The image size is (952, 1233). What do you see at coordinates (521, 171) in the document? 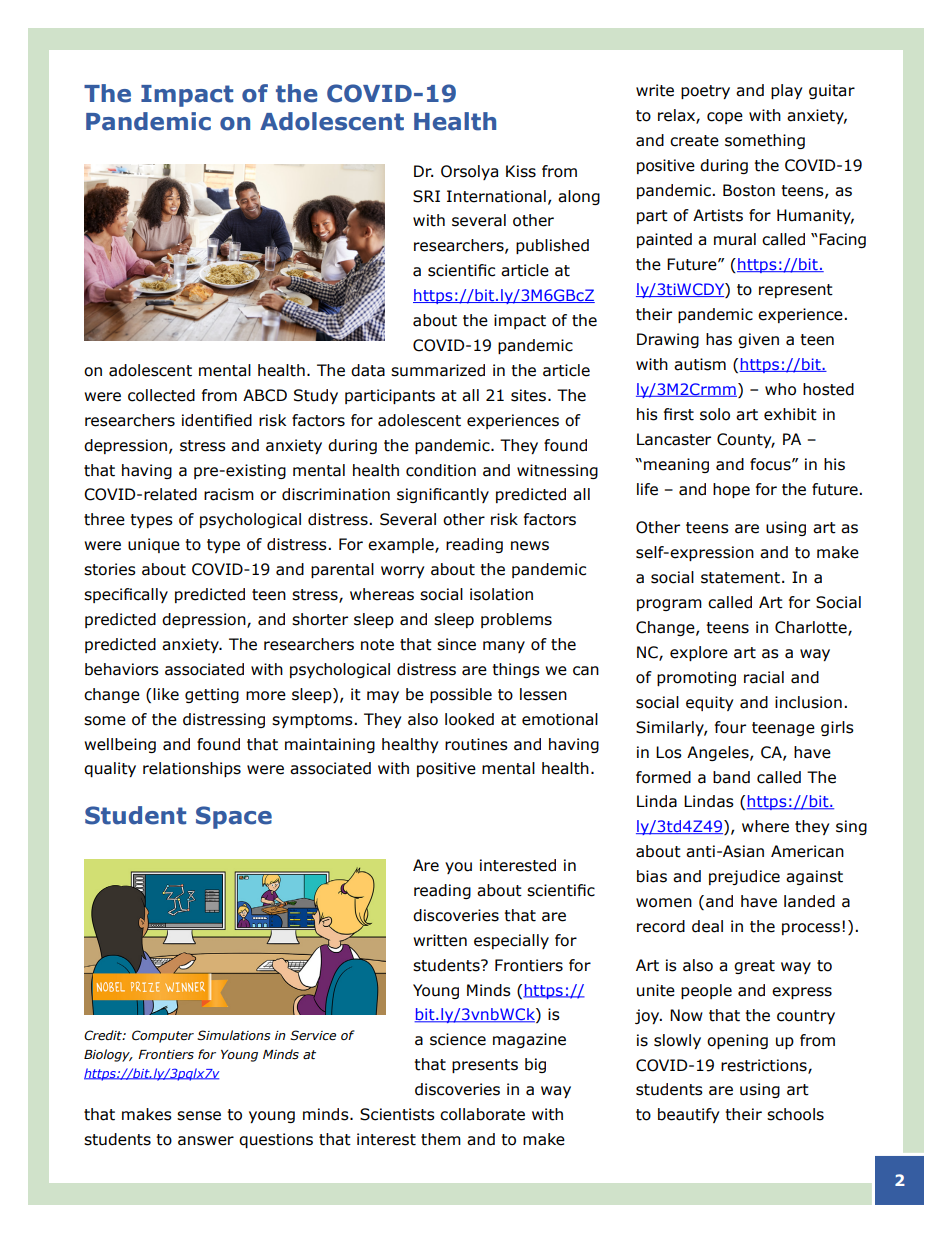
I see `Kiss` at bounding box center [521, 171].
